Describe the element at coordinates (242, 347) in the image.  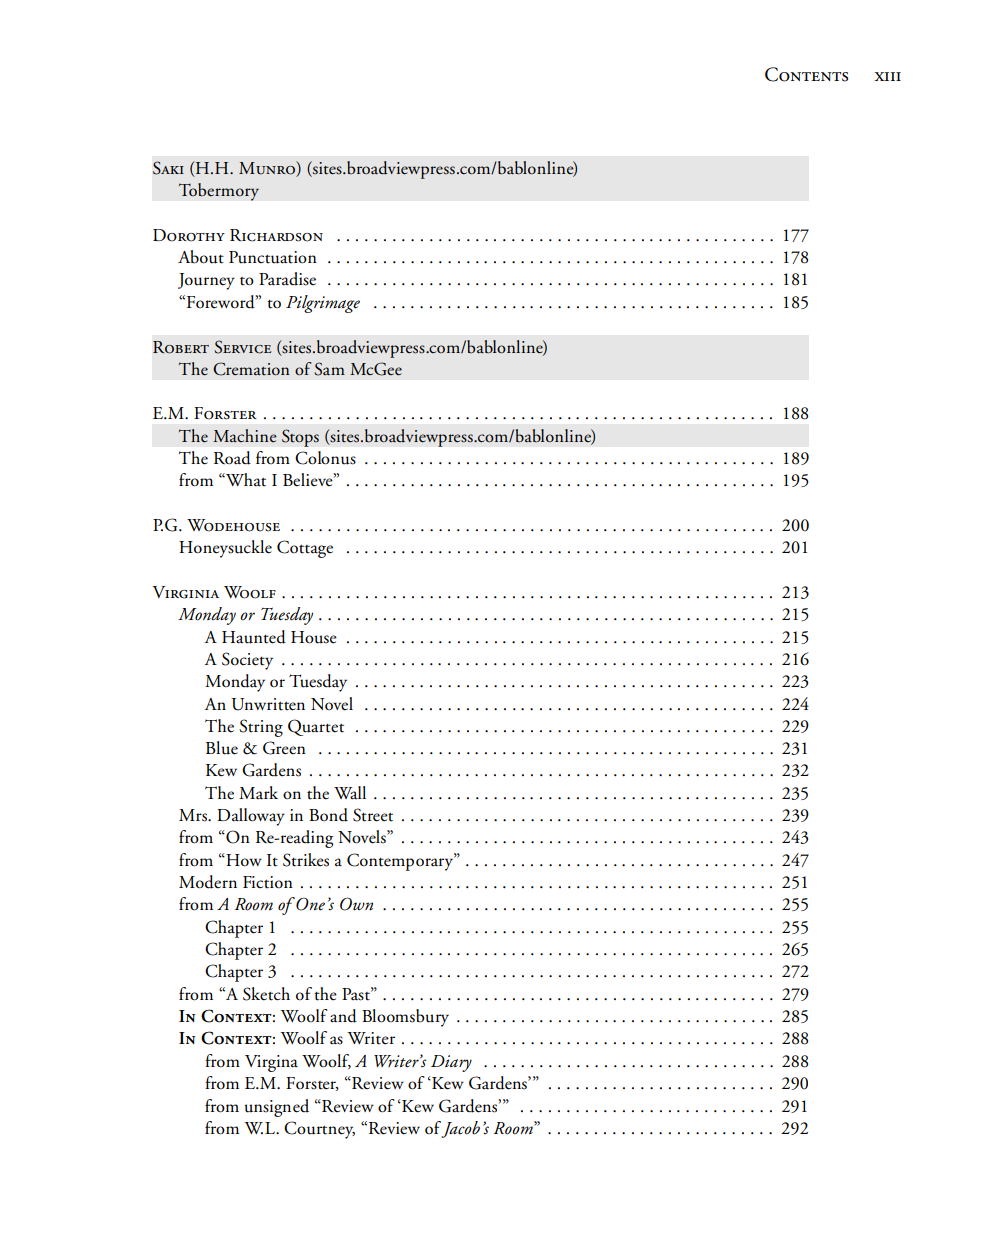
I see `Service` at that location.
